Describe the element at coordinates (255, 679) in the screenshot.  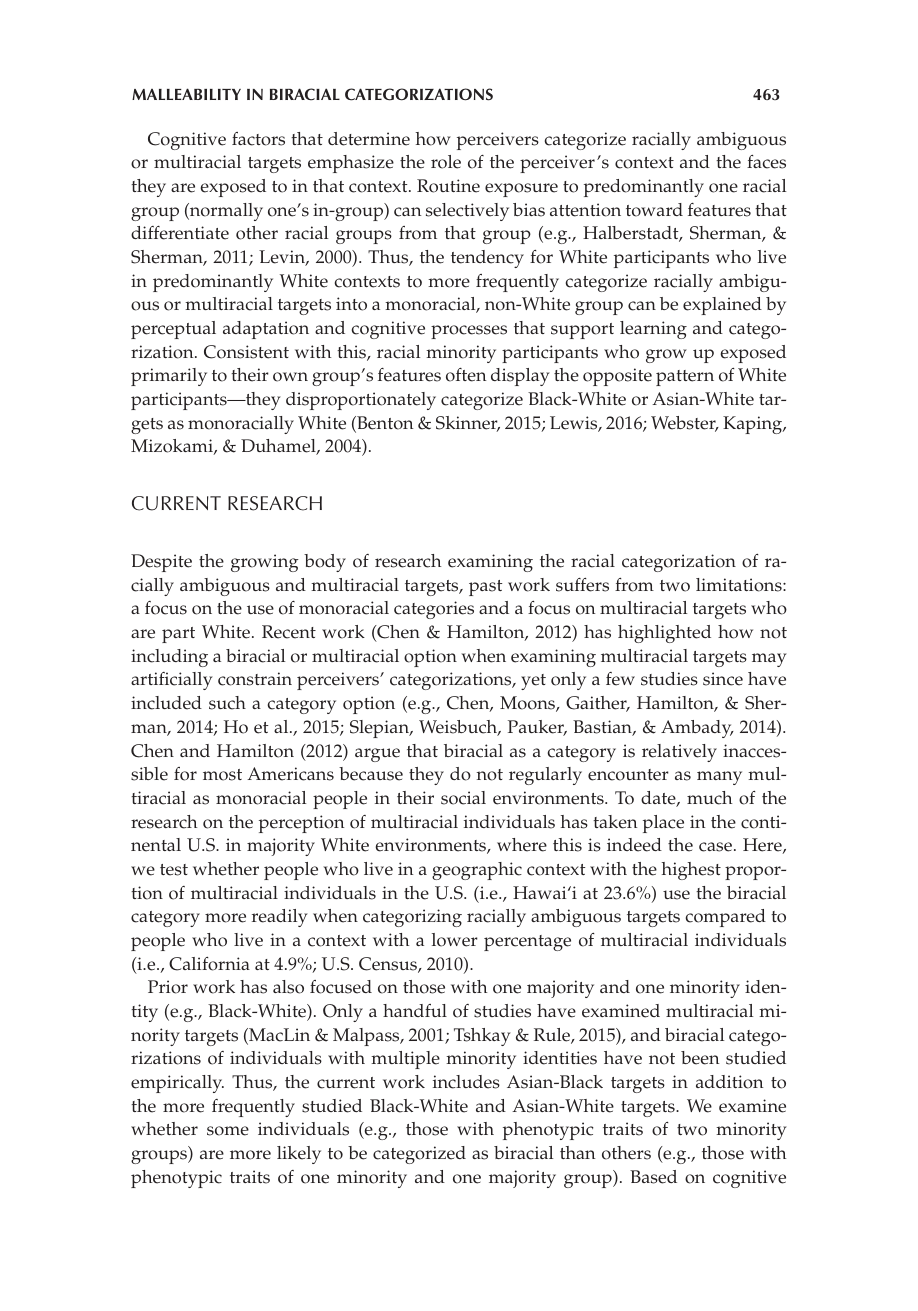
I see `constrain` at that location.
